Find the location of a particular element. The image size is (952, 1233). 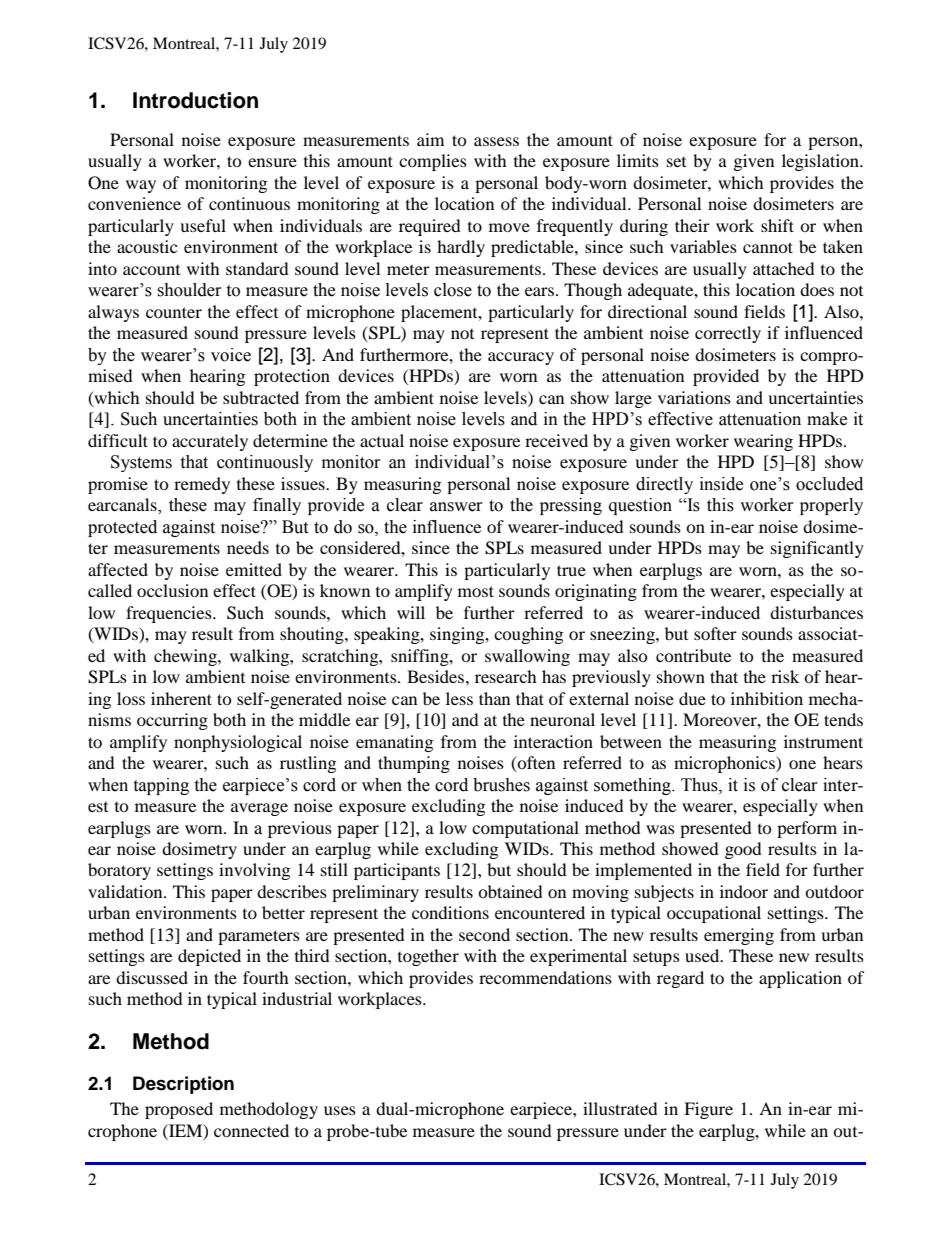

remedy is located at coordinates (202, 485).
